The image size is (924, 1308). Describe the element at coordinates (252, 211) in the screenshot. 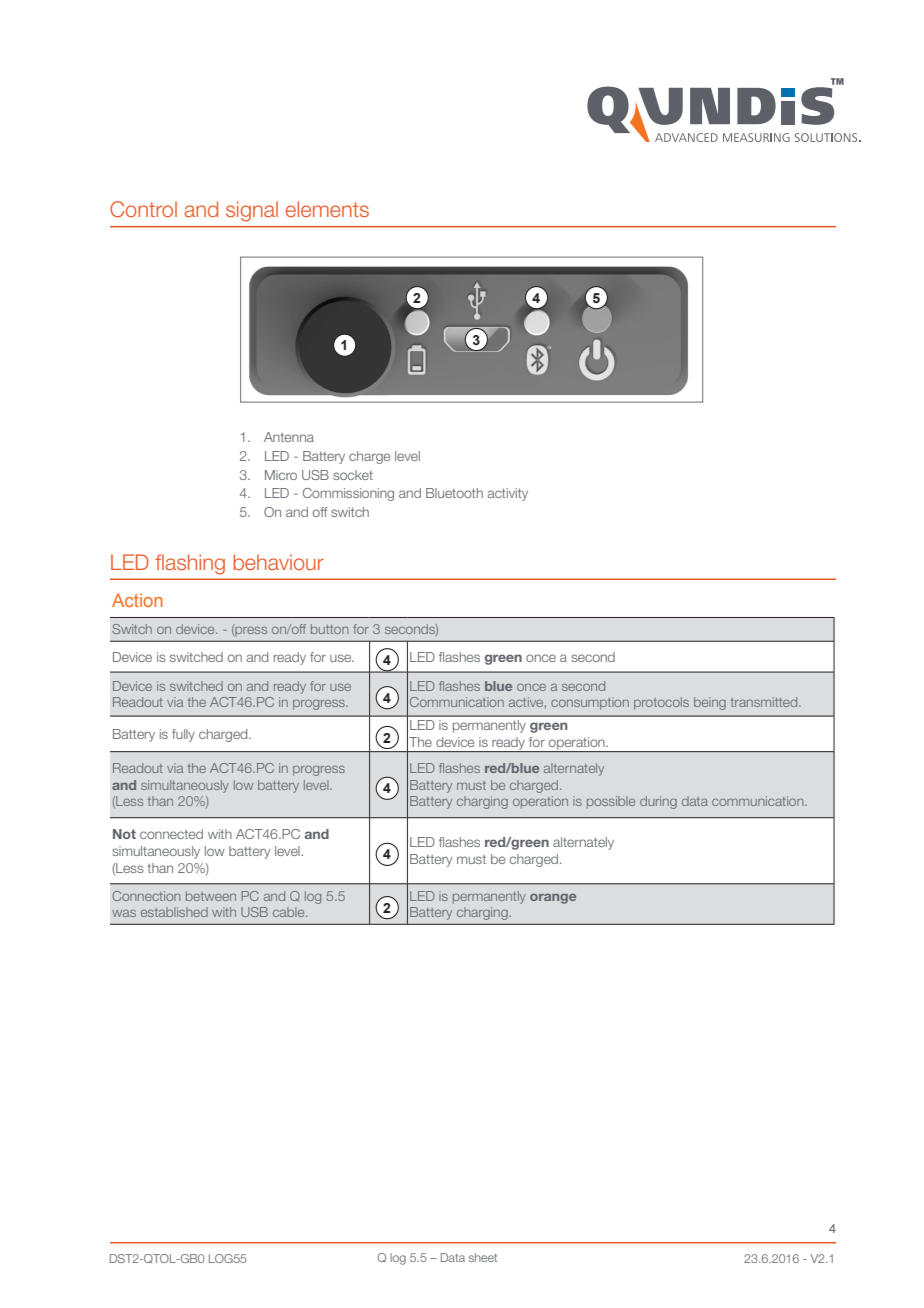

I see `signal` at that location.
